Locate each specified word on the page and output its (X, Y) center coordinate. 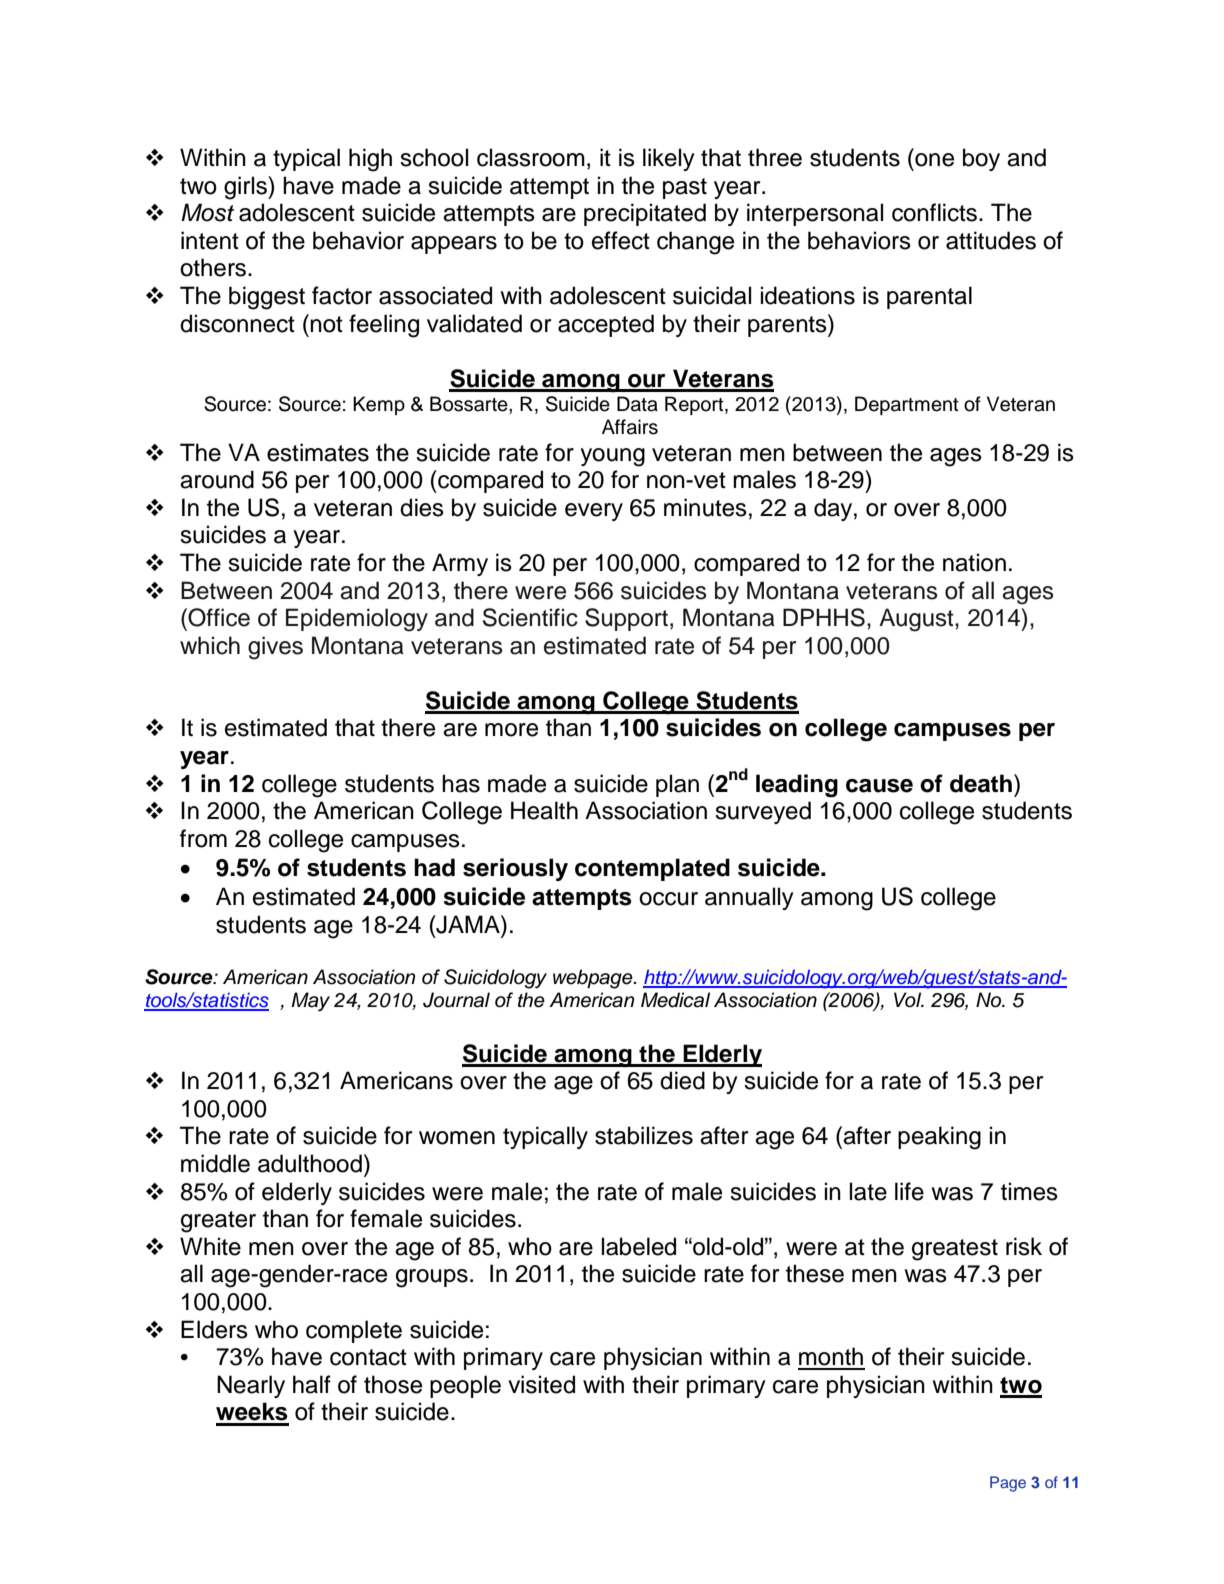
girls (246, 188)
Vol (909, 1000)
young (612, 457)
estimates (318, 452)
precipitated (645, 214)
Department (907, 405)
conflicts (936, 212)
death (981, 783)
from (203, 838)
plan (677, 785)
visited (541, 1384)
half (312, 1384)
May (310, 1002)
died (682, 1080)
